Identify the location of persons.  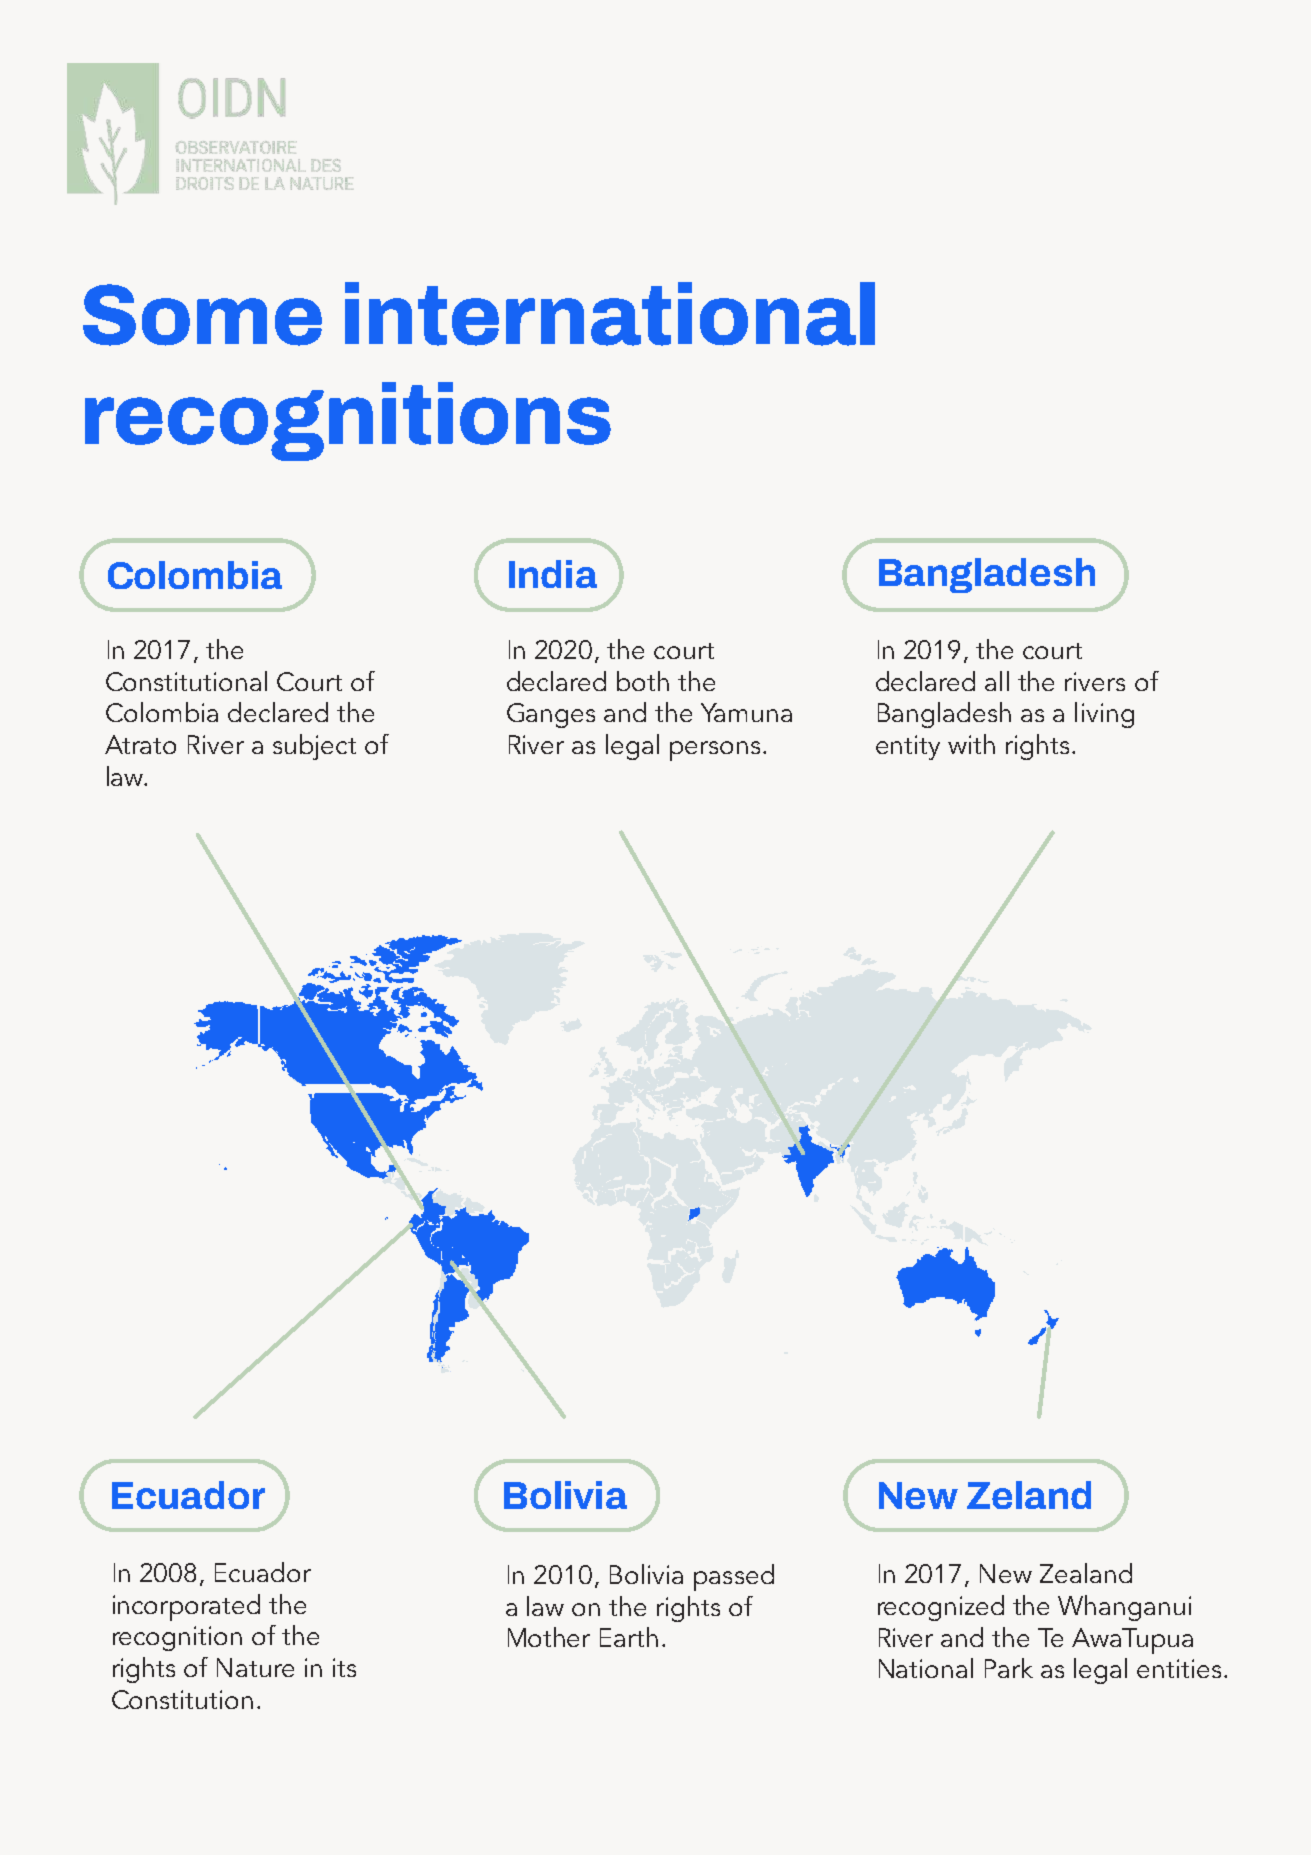
(715, 751).
